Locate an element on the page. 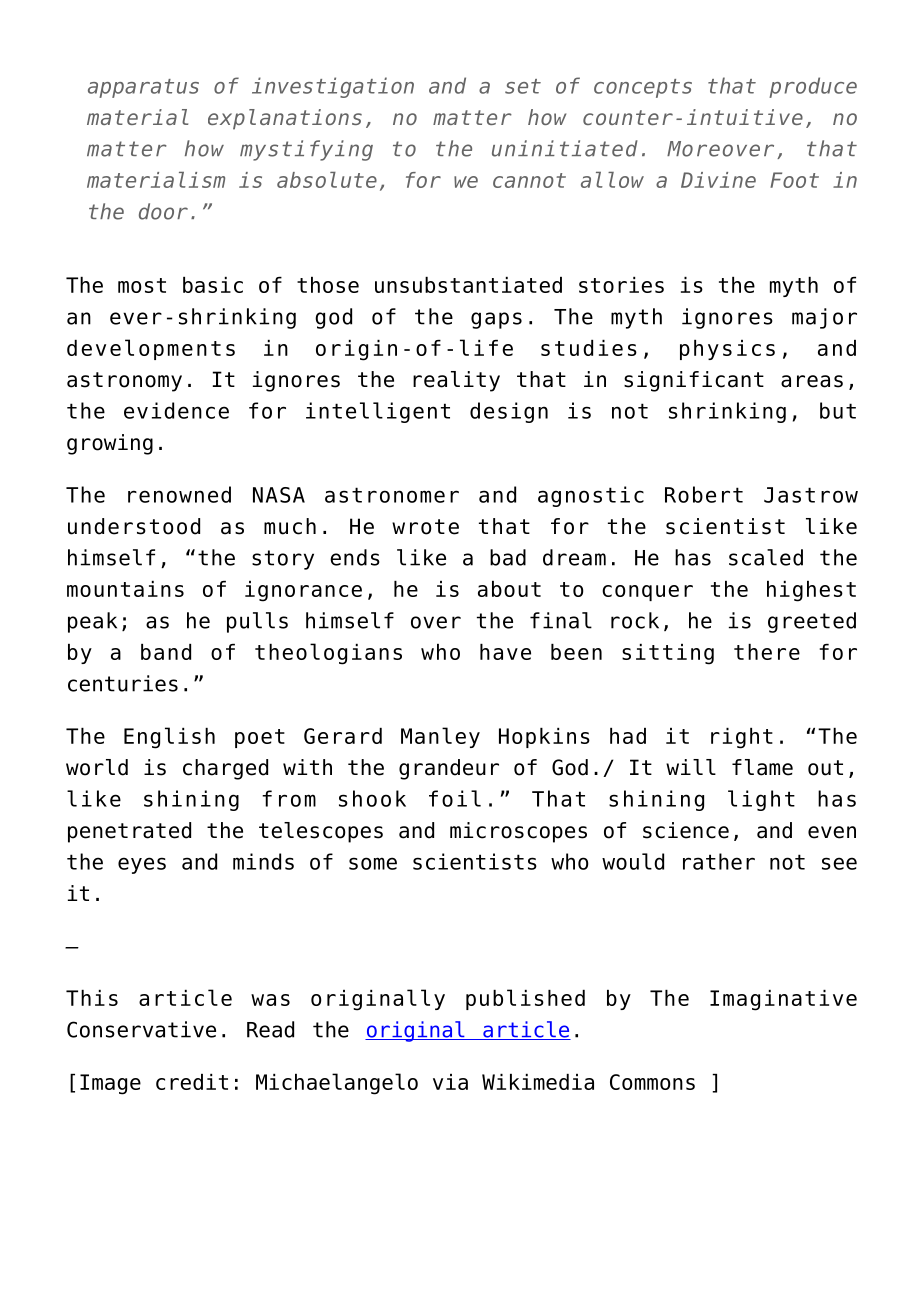 The width and height of the image is (924, 1308). evidence is located at coordinates (176, 410).
